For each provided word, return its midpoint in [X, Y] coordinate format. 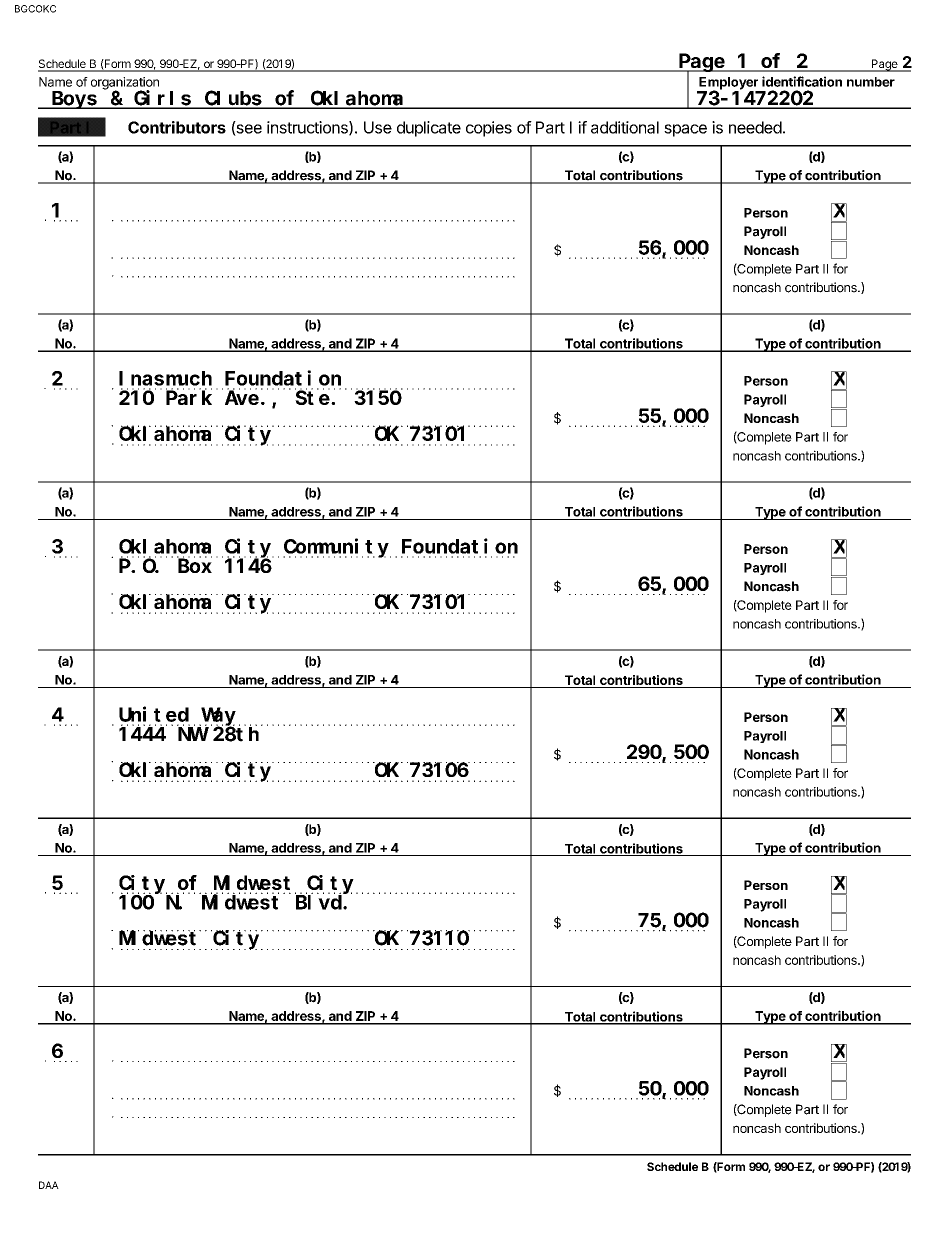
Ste [313, 398]
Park [189, 397]
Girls [162, 99]
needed [755, 127]
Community [337, 548]
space [685, 130]
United [154, 714]
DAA [49, 1185]
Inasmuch [165, 378]
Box [195, 566]
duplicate [429, 129]
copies [489, 129]
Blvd [320, 902]
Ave [242, 398]
